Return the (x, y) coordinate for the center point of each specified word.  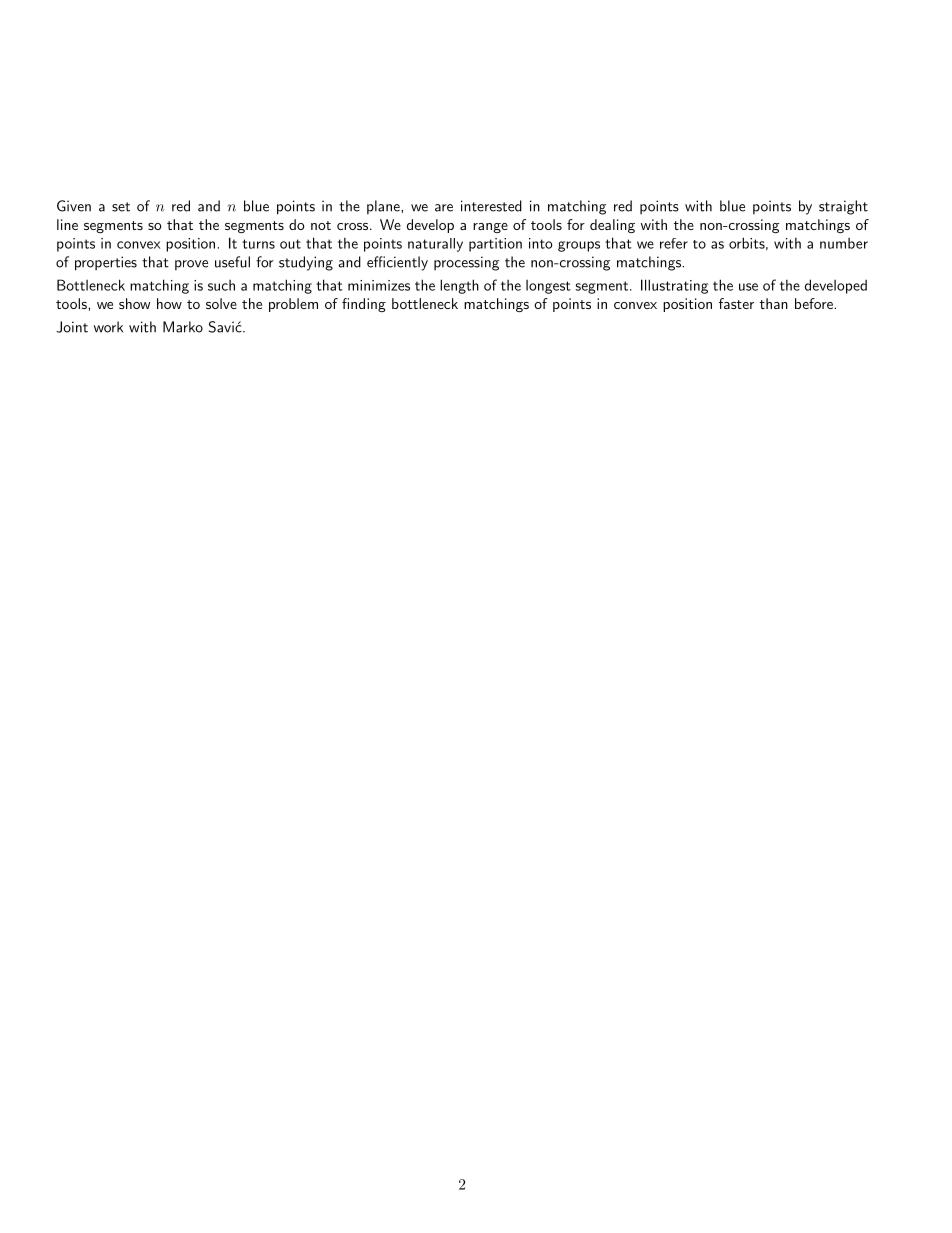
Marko (183, 327)
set (121, 207)
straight (843, 207)
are (444, 208)
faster (736, 303)
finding (364, 305)
